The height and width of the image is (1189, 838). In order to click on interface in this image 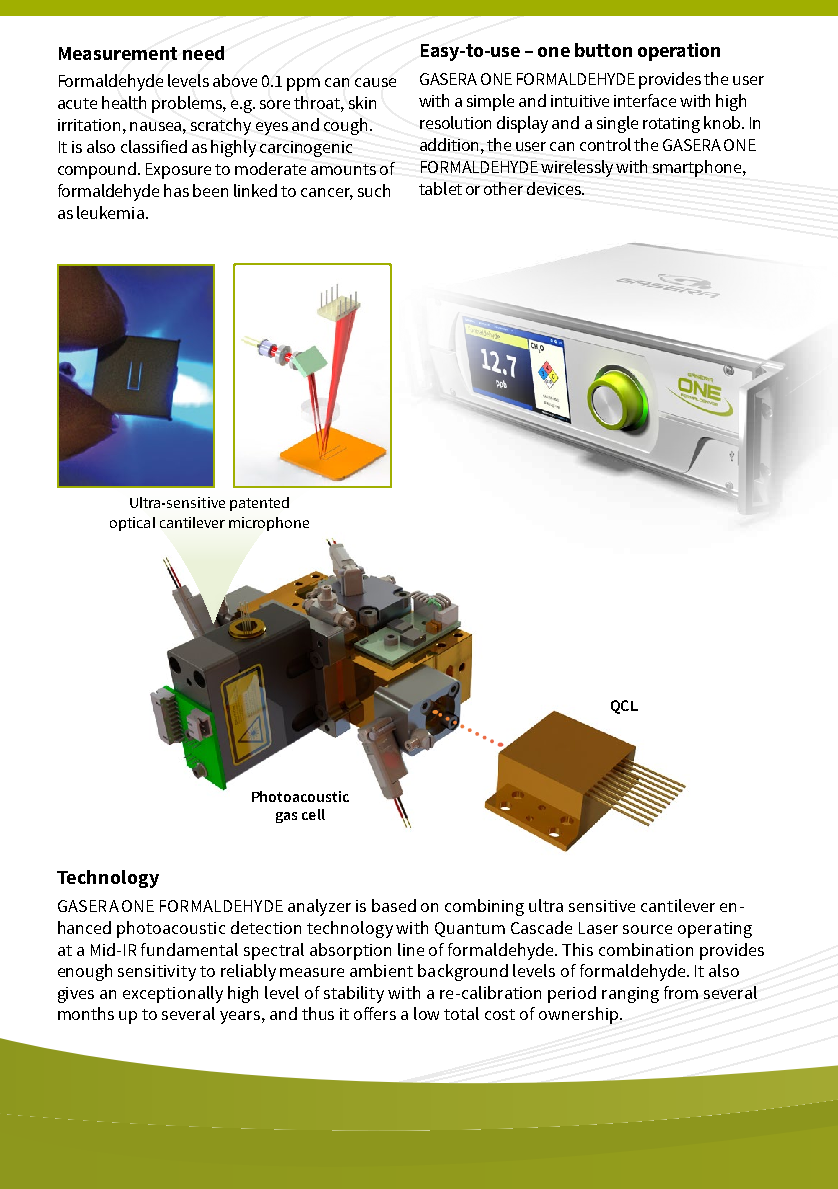, I will do `click(645, 100)`.
